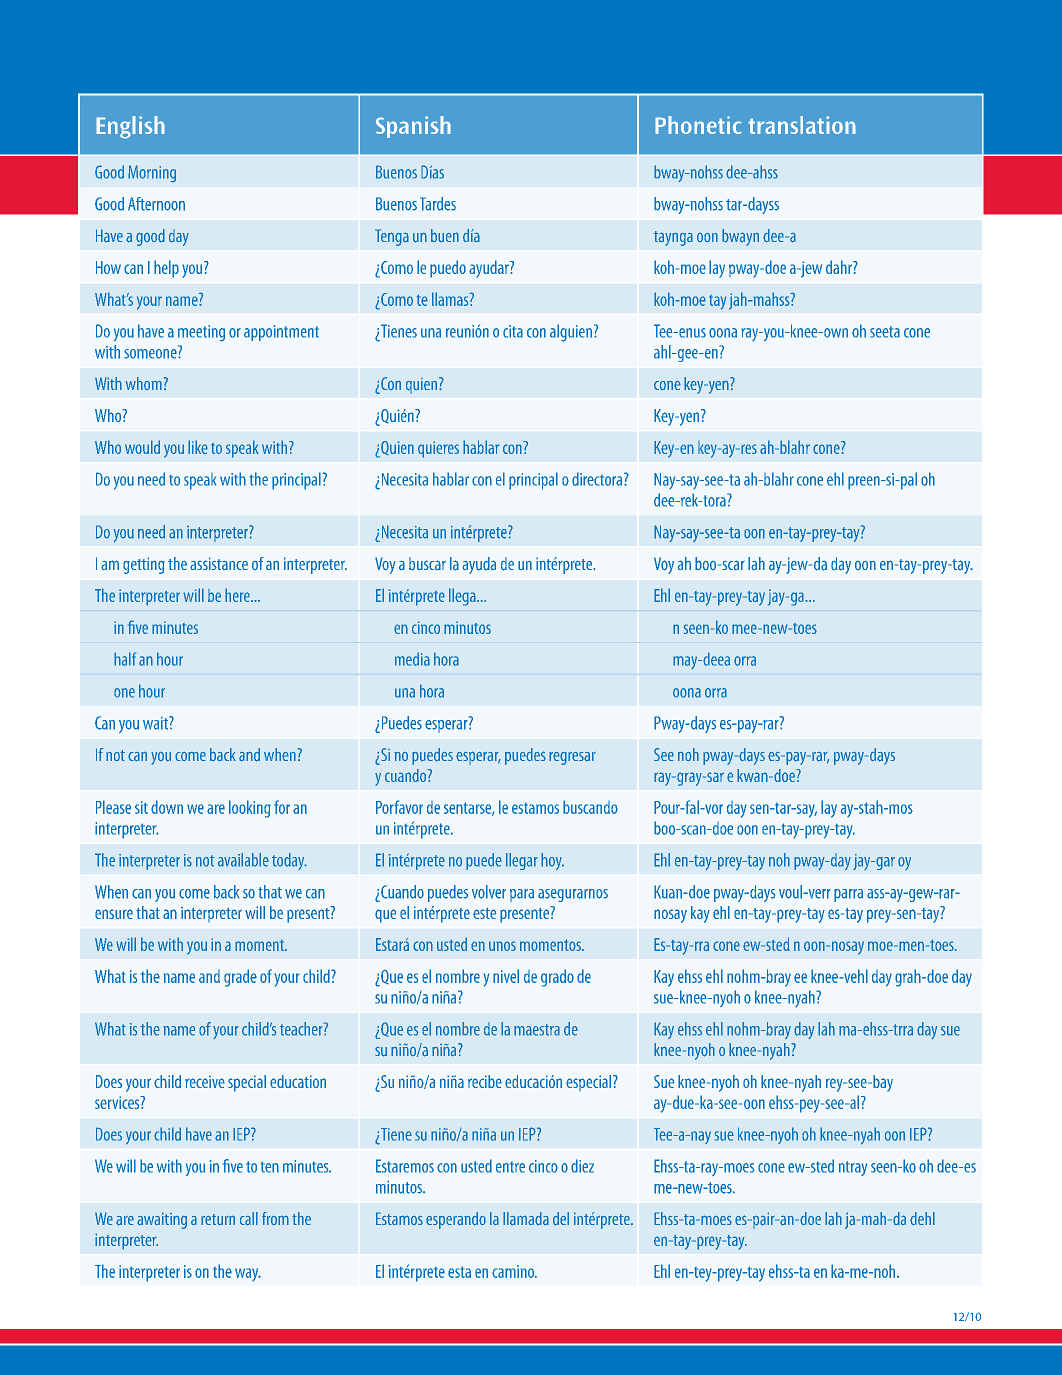  I want to click on half, so click(125, 659).
